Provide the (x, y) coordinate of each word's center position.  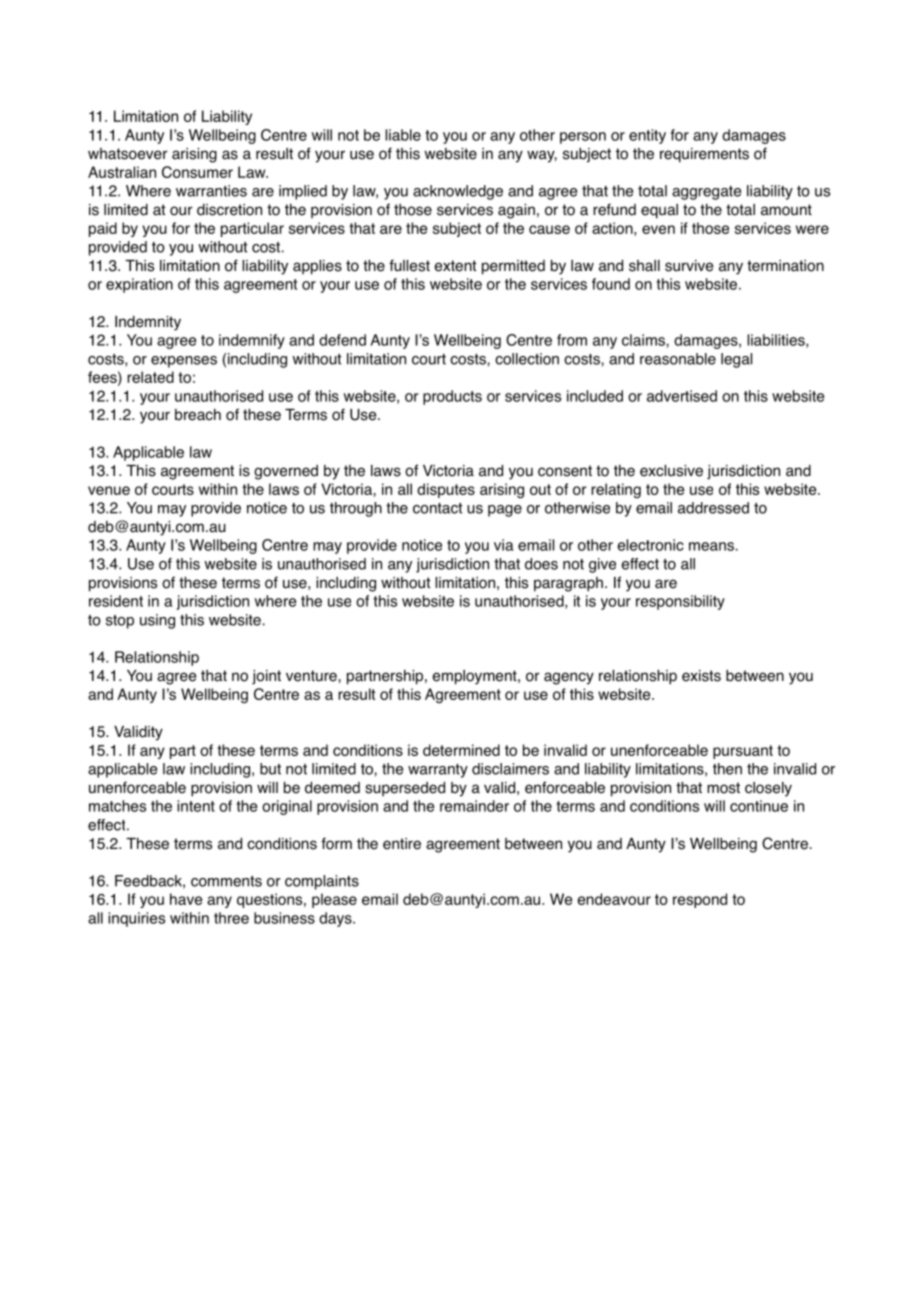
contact (437, 508)
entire (402, 844)
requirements (704, 155)
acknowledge (458, 192)
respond (700, 900)
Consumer (197, 172)
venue (109, 490)
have (186, 899)
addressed (713, 508)
